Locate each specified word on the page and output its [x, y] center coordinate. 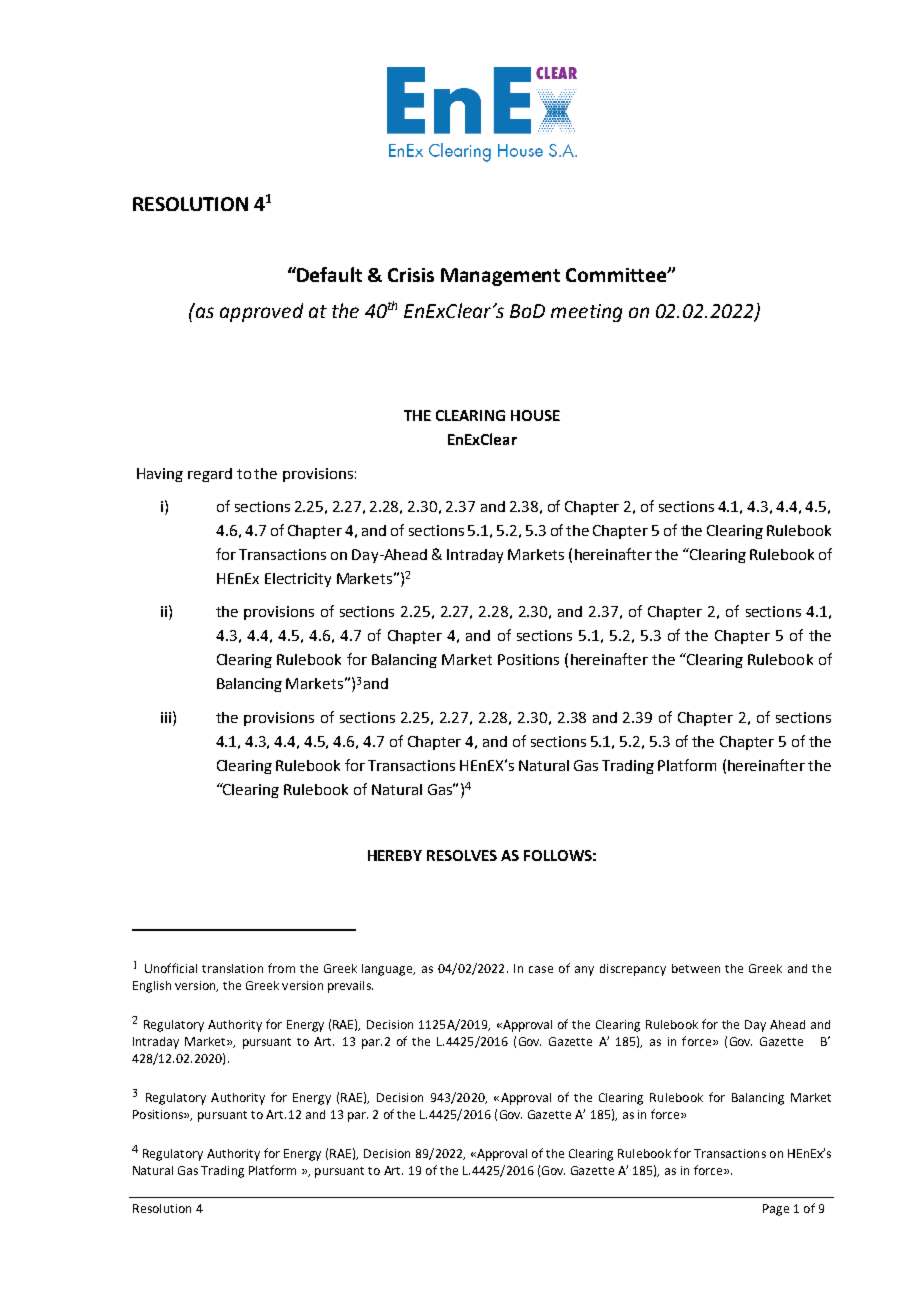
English [152, 987]
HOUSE [535, 415]
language [388, 970]
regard [210, 475]
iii [166, 717]
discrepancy [633, 970]
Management [500, 277]
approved [261, 312]
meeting [586, 313]
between [696, 968]
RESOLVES [462, 855]
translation [232, 968]
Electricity [298, 580]
